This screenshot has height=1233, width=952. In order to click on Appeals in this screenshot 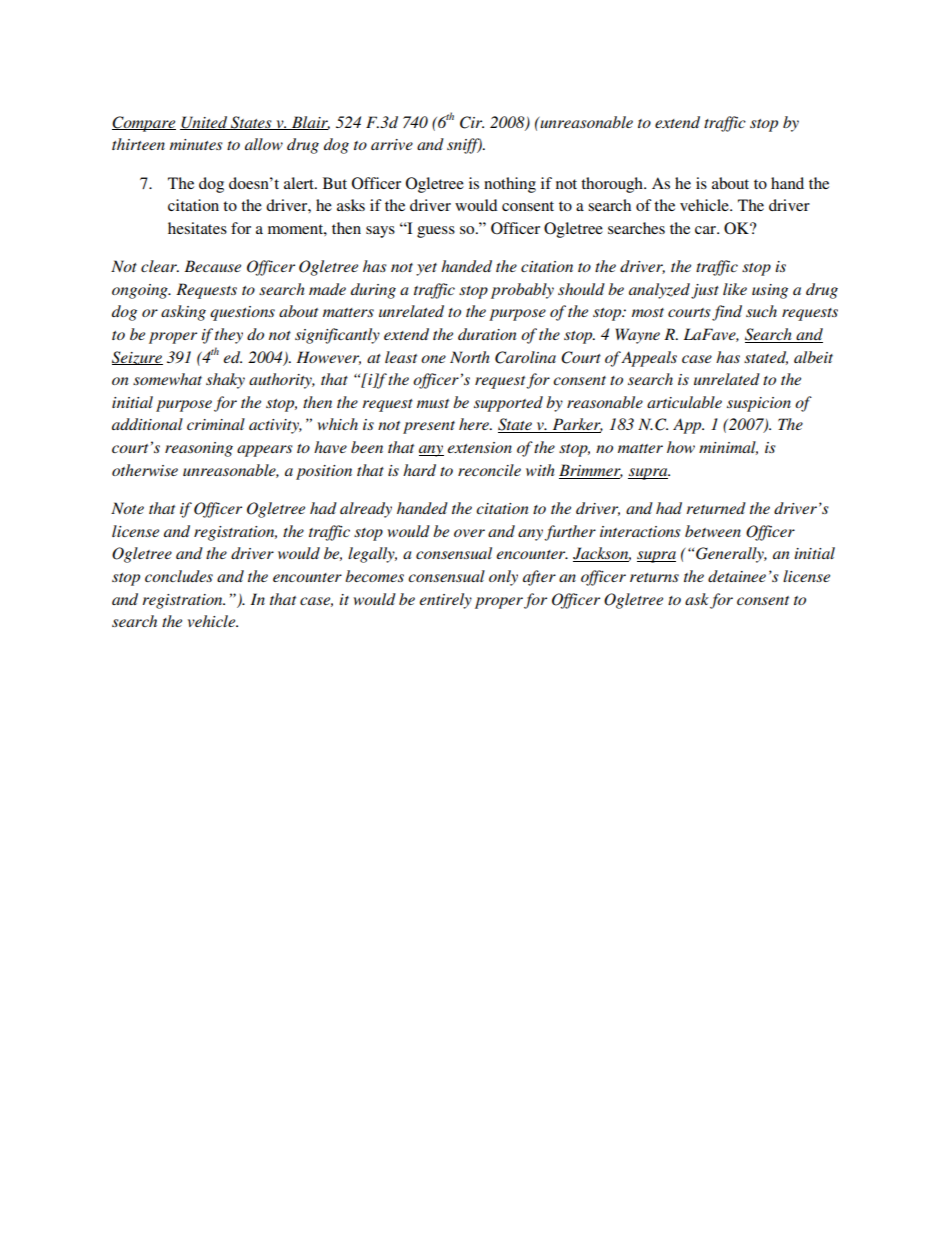, I will do `click(649, 359)`.
